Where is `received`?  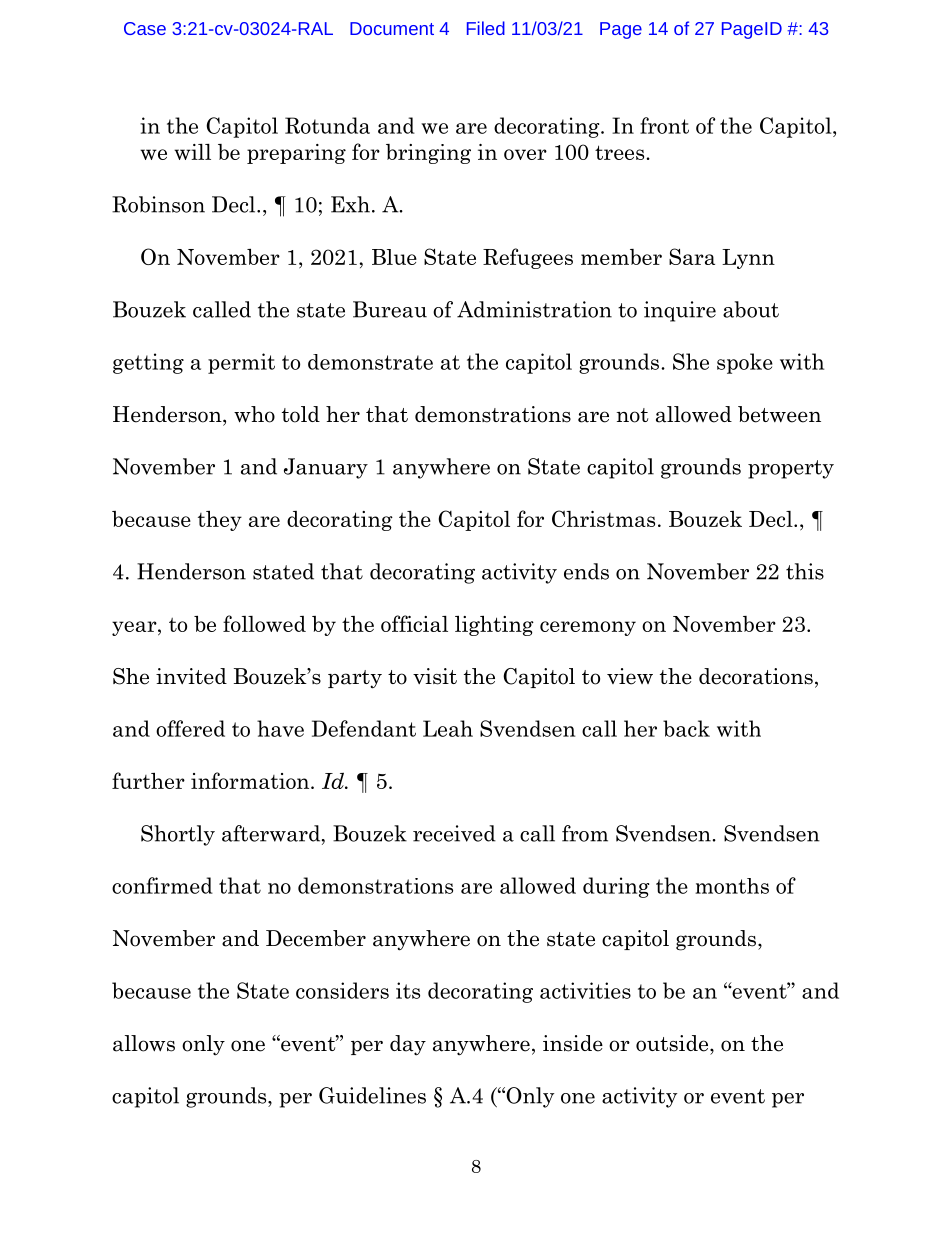 received is located at coordinates (454, 833).
